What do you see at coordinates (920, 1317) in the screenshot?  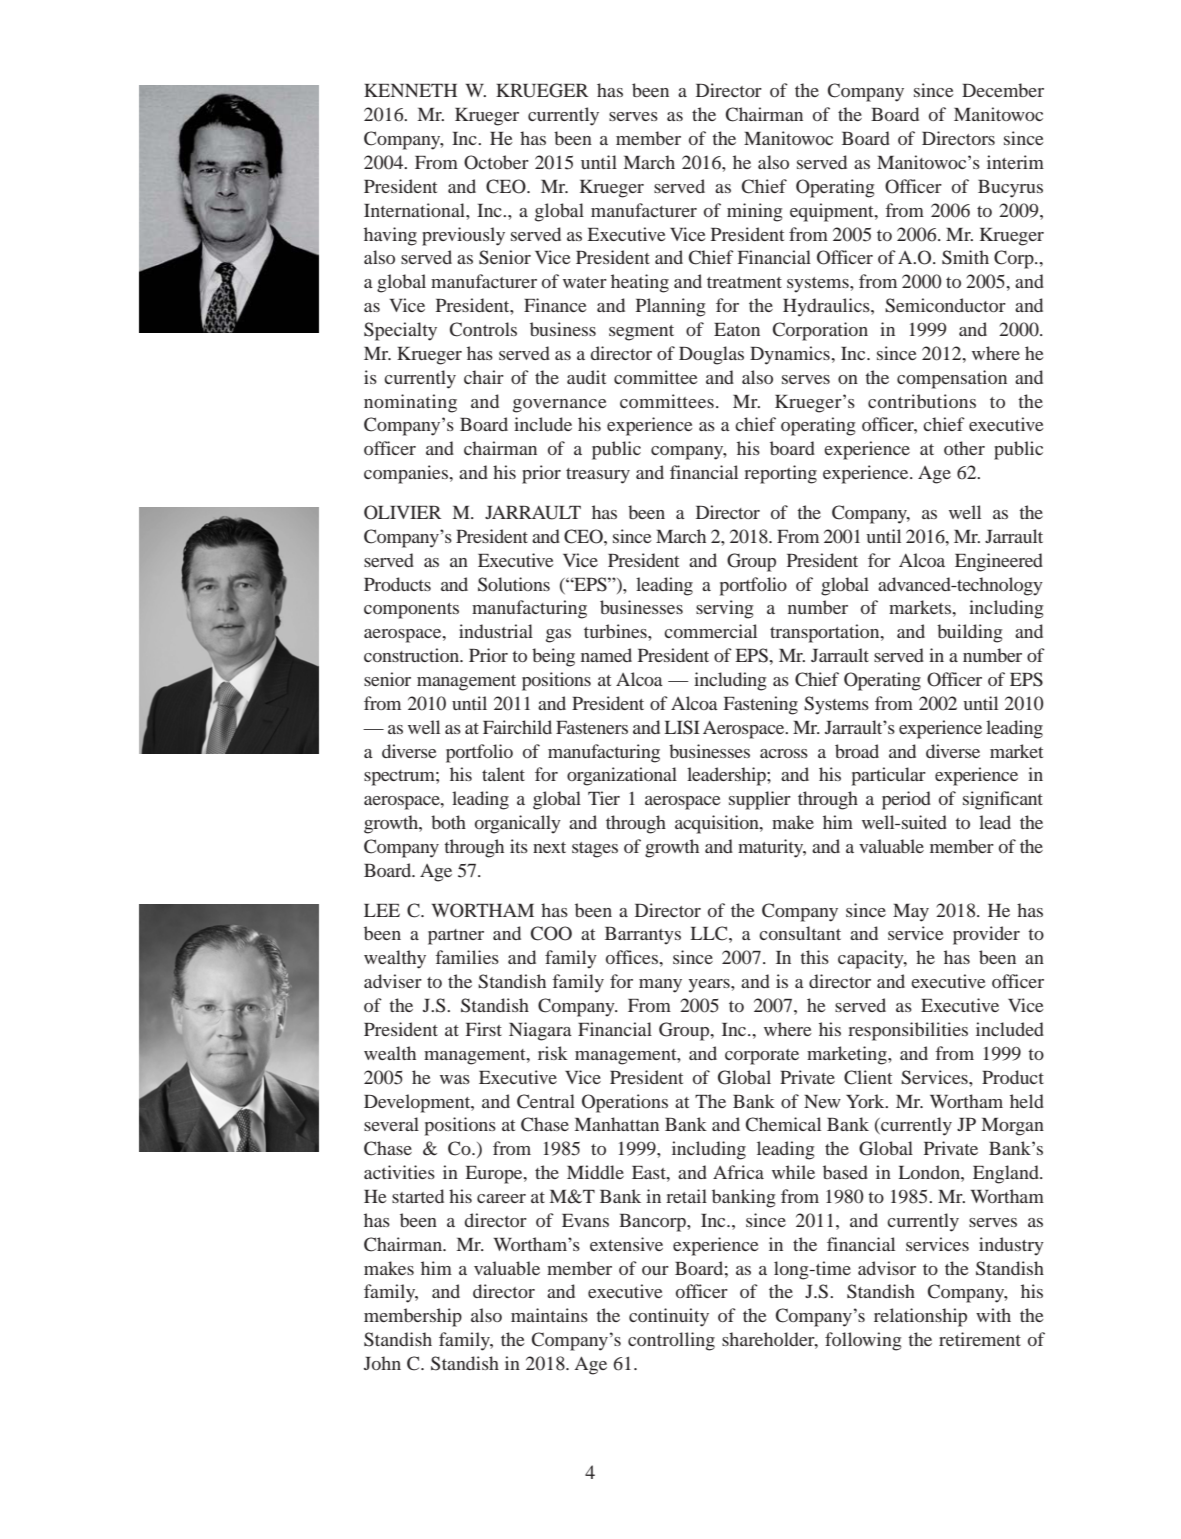 I see `relationship` at bounding box center [920, 1317].
